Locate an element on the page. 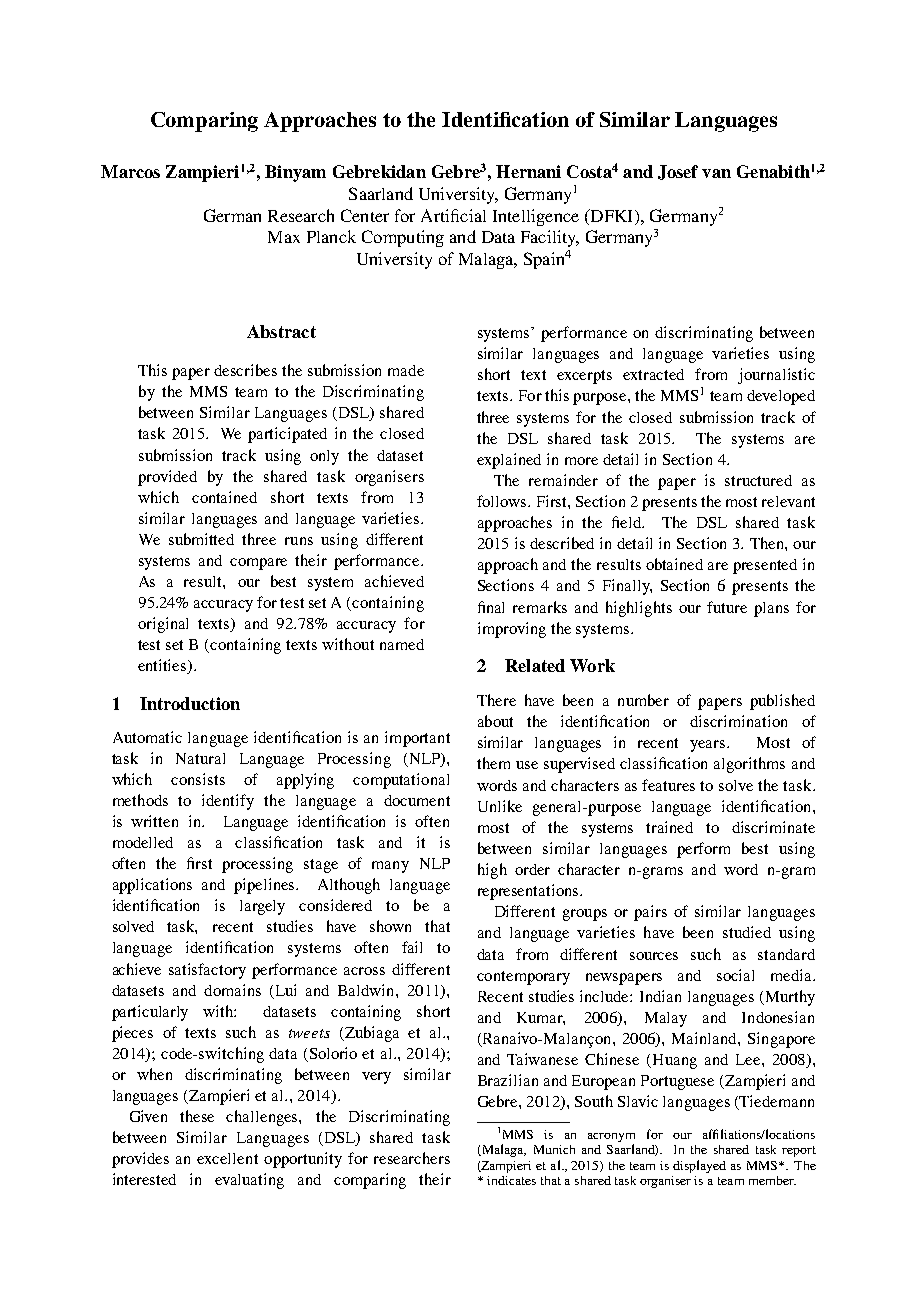 Image resolution: width=924 pixels, height=1308 pixels. Artificial is located at coordinates (453, 215).
